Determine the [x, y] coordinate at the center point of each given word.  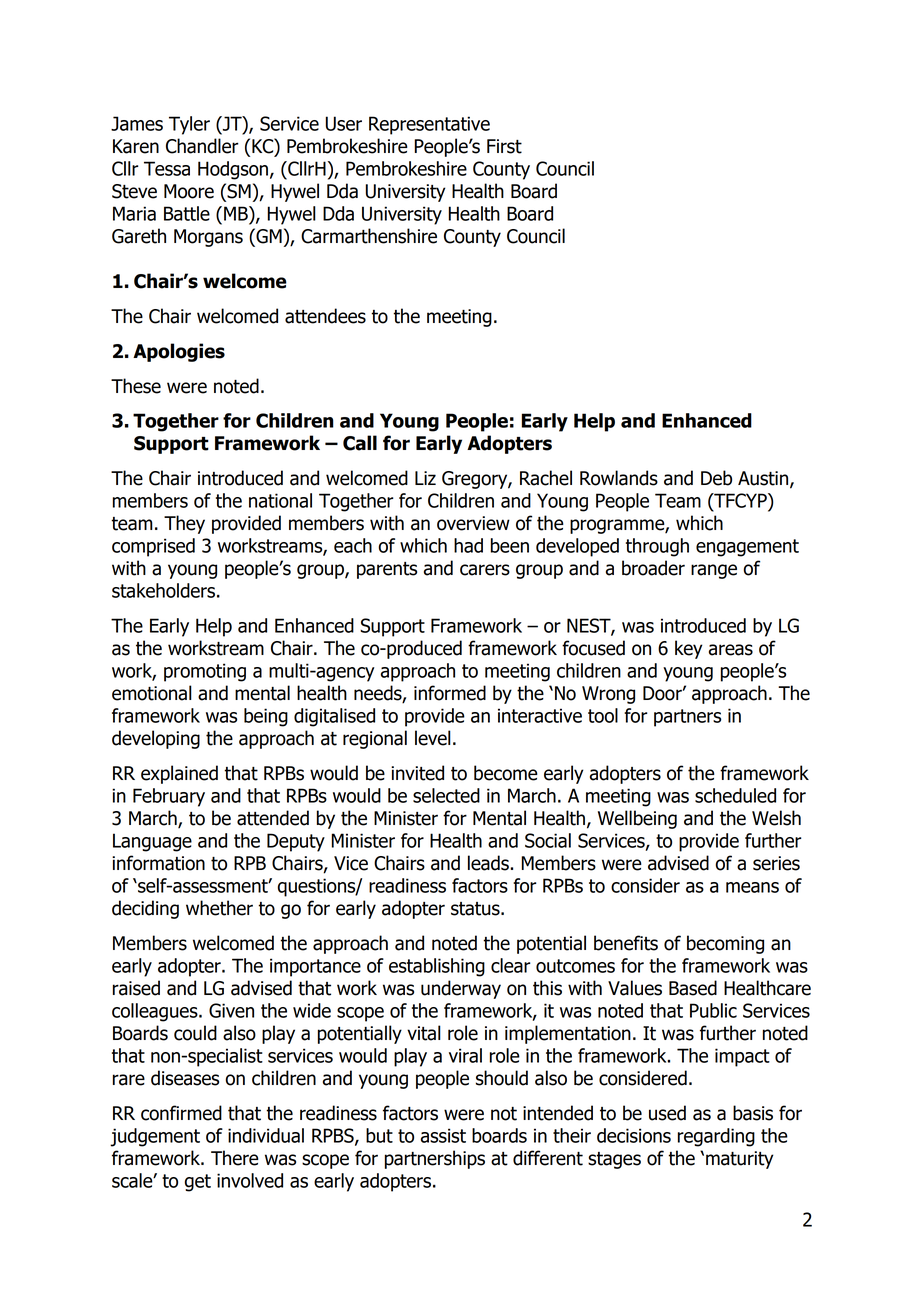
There [235, 1158]
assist [443, 1135]
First [504, 146]
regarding [716, 1137]
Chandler [202, 146]
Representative [429, 125]
